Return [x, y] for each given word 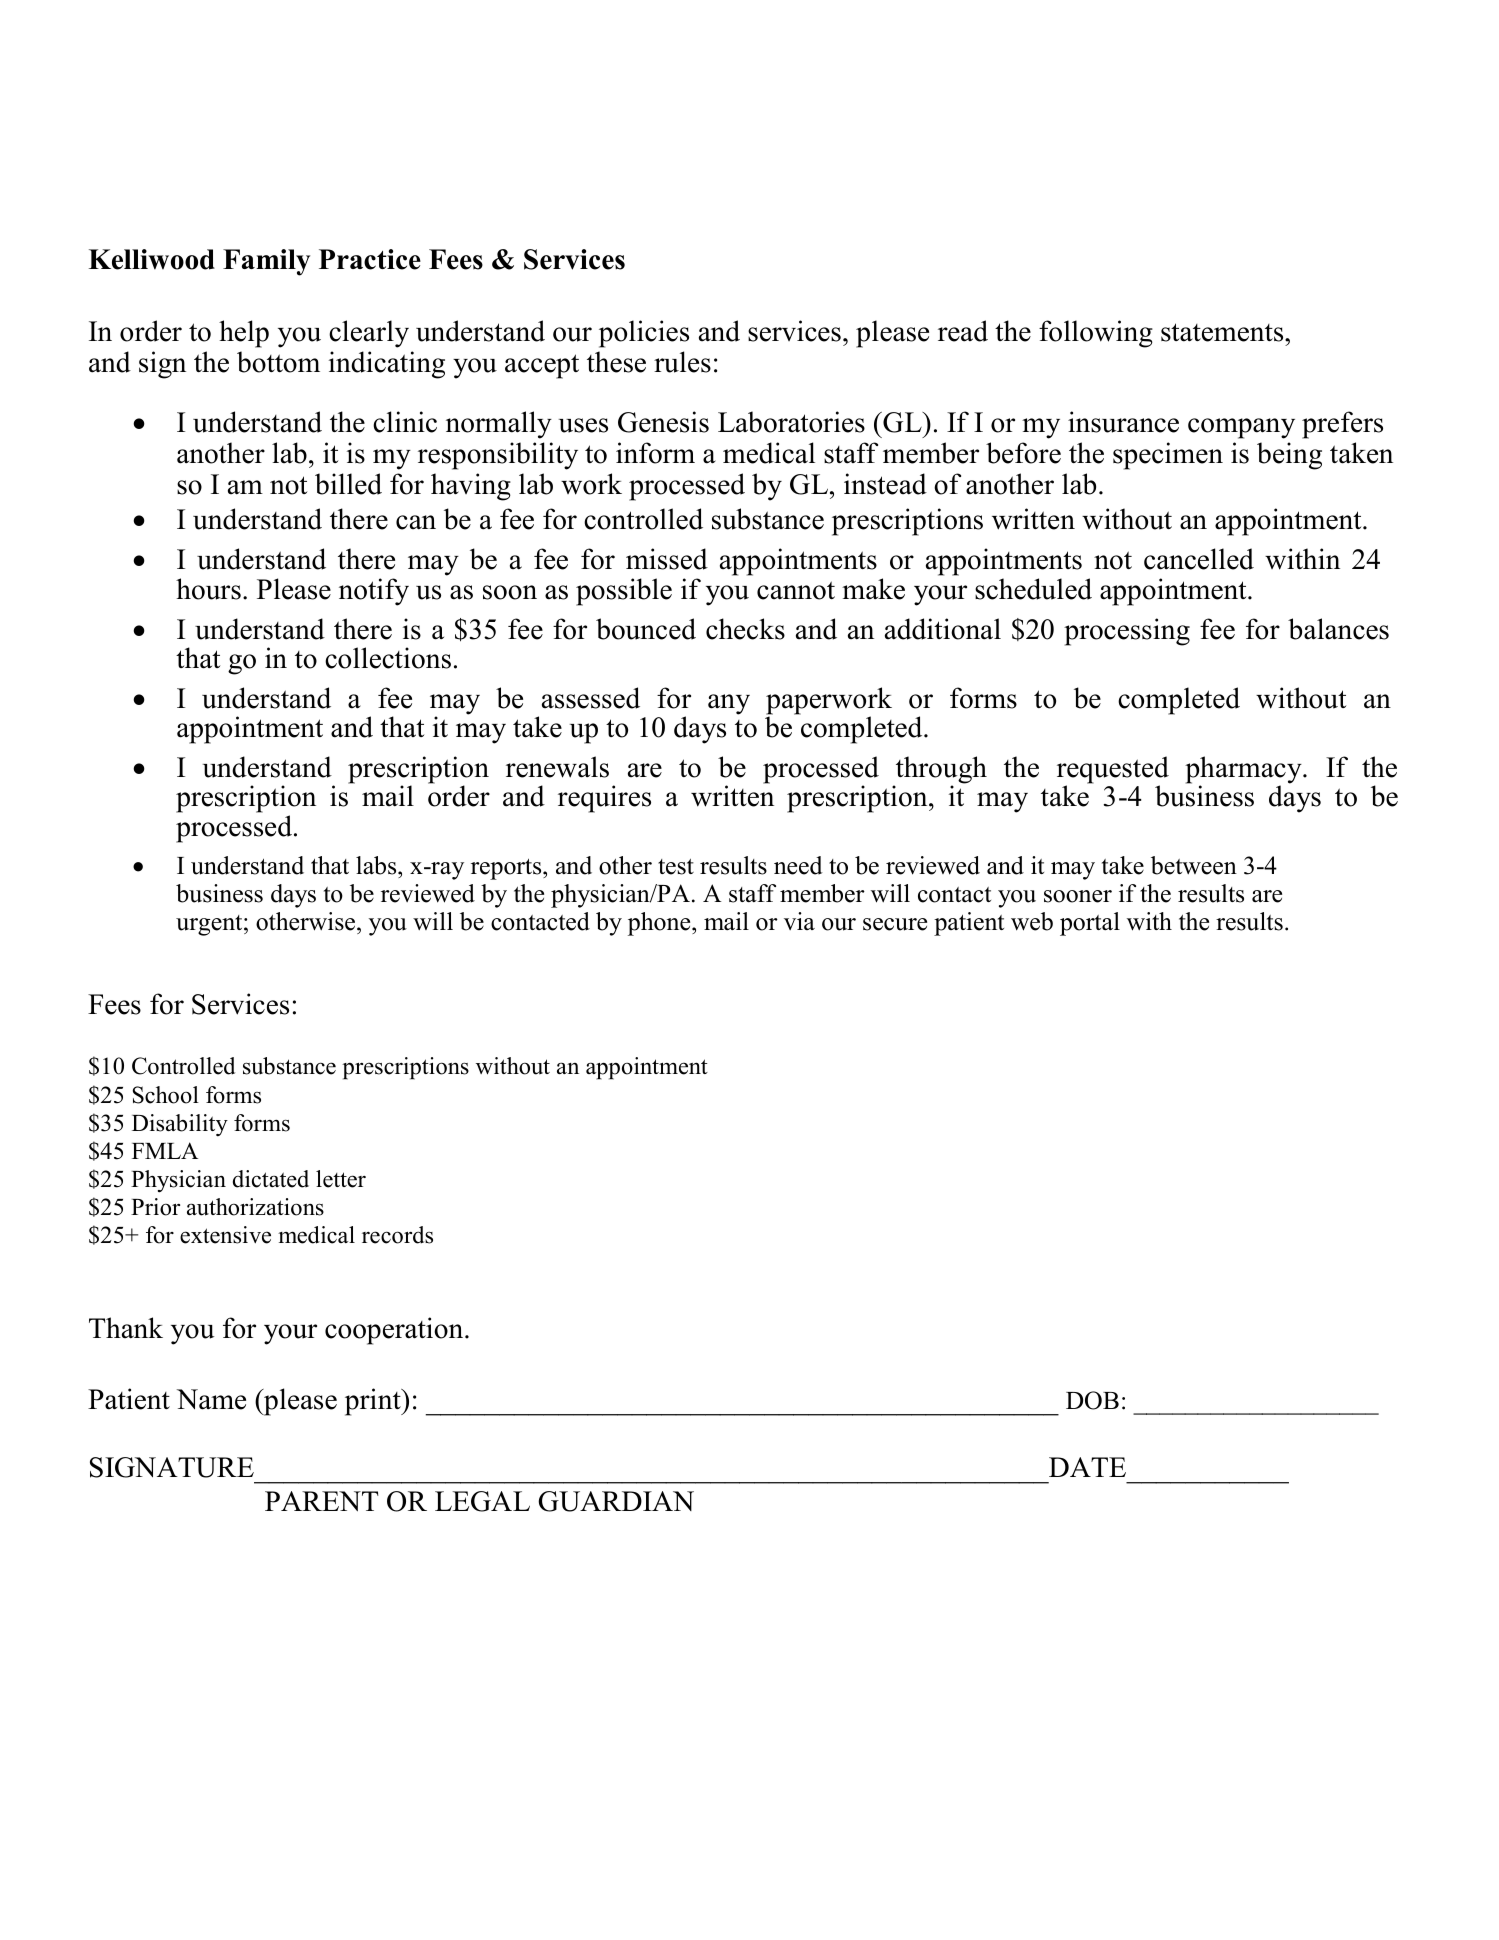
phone [660, 924]
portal [1090, 924]
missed [667, 559]
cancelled [1199, 559]
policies [644, 334]
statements [1223, 332]
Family [266, 262]
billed [348, 484]
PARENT [322, 1501]
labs [377, 865]
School [166, 1095]
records [397, 1235]
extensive [225, 1235]
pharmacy [1244, 771]
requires [604, 799]
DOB [1092, 1400]
